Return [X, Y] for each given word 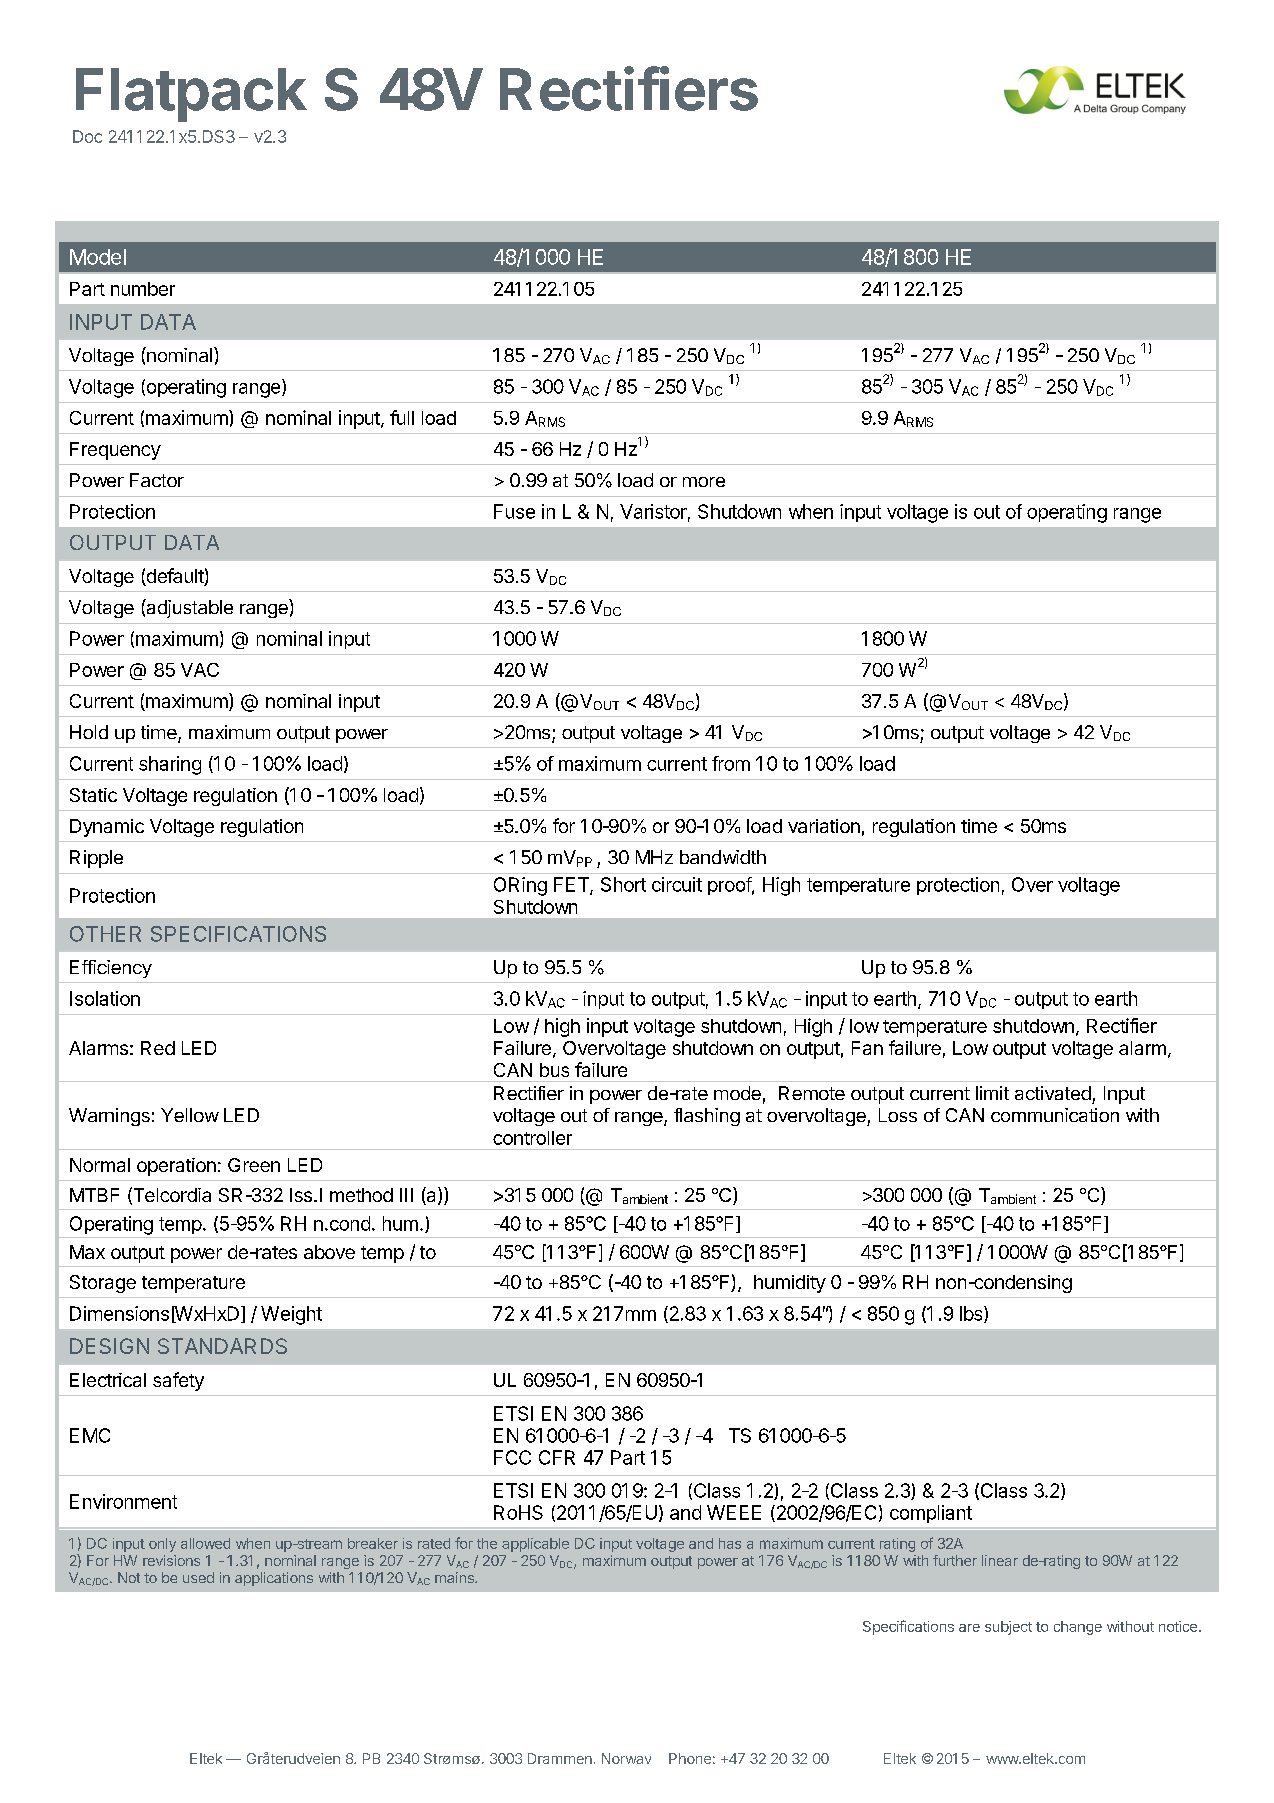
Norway [626, 1758]
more [704, 482]
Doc [87, 136]
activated [1053, 1093]
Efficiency [111, 969]
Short [623, 884]
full [402, 417]
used [198, 1577]
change [1078, 1628]
